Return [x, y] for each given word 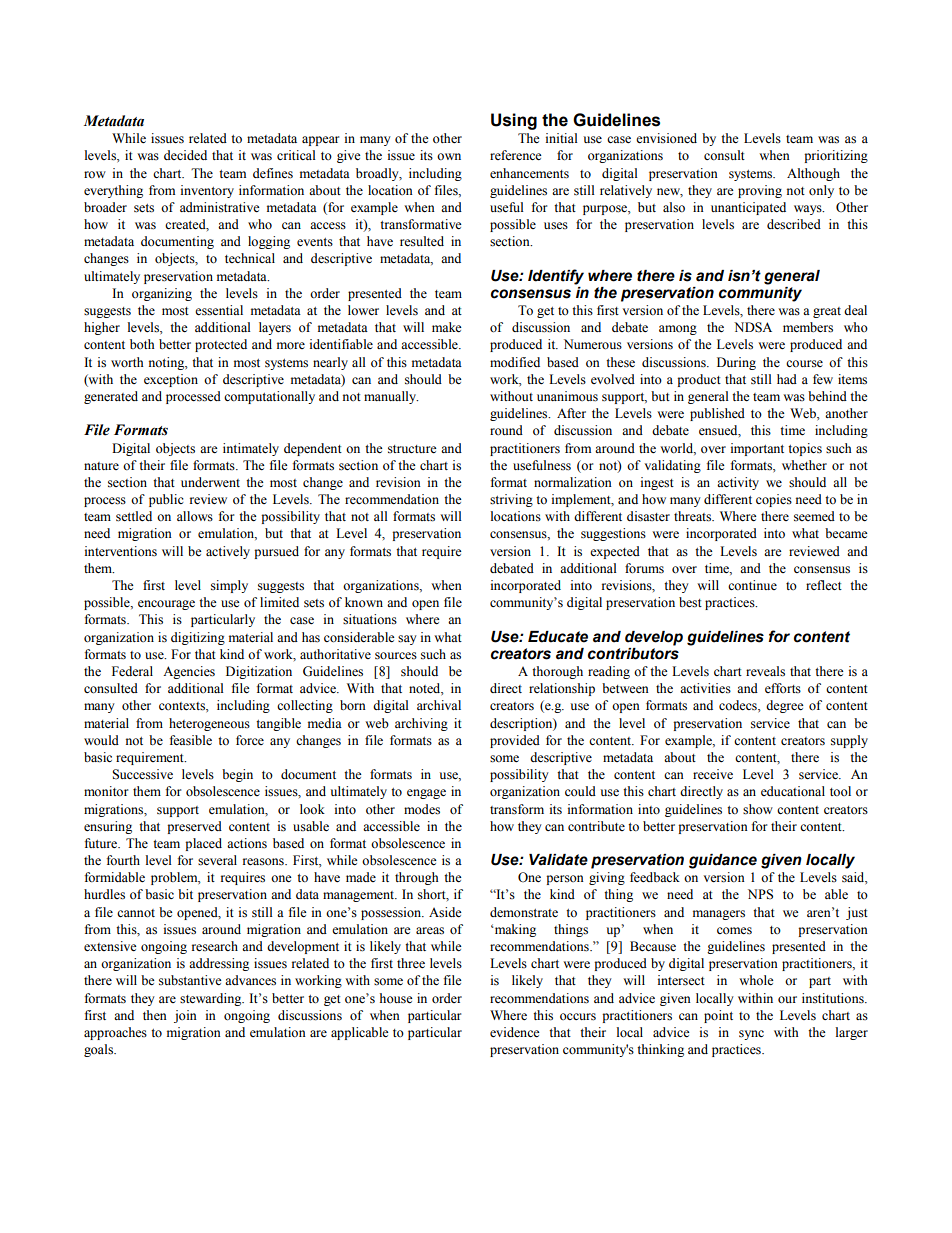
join [185, 1016]
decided [185, 155]
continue [752, 585]
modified [515, 362]
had [787, 379]
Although [813, 174]
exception [171, 380]
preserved [194, 827]
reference [516, 155]
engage [426, 794]
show [758, 809]
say [407, 640]
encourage [166, 605]
